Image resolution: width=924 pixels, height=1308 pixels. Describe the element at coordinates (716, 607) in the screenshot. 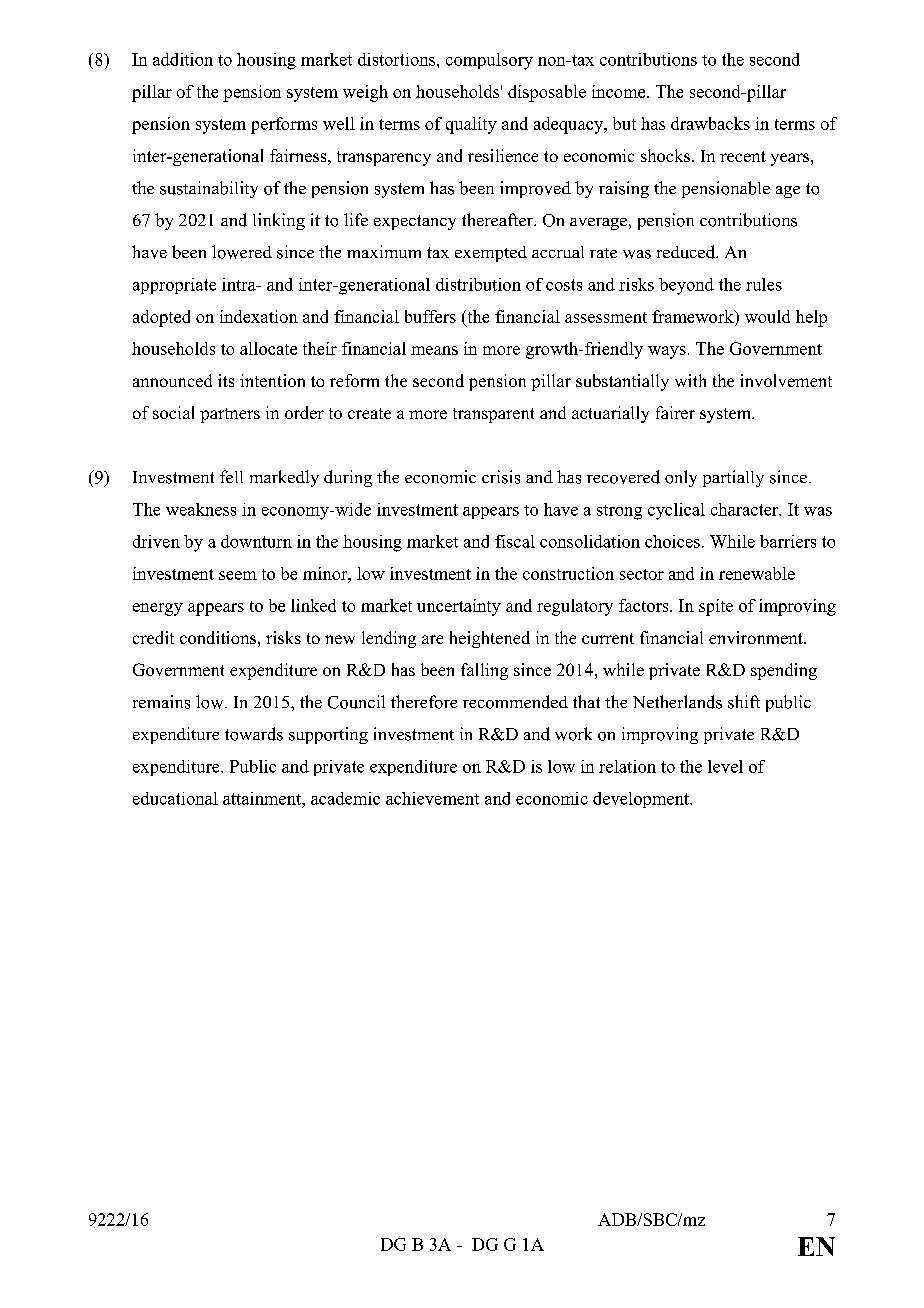

I see `spite` at that location.
